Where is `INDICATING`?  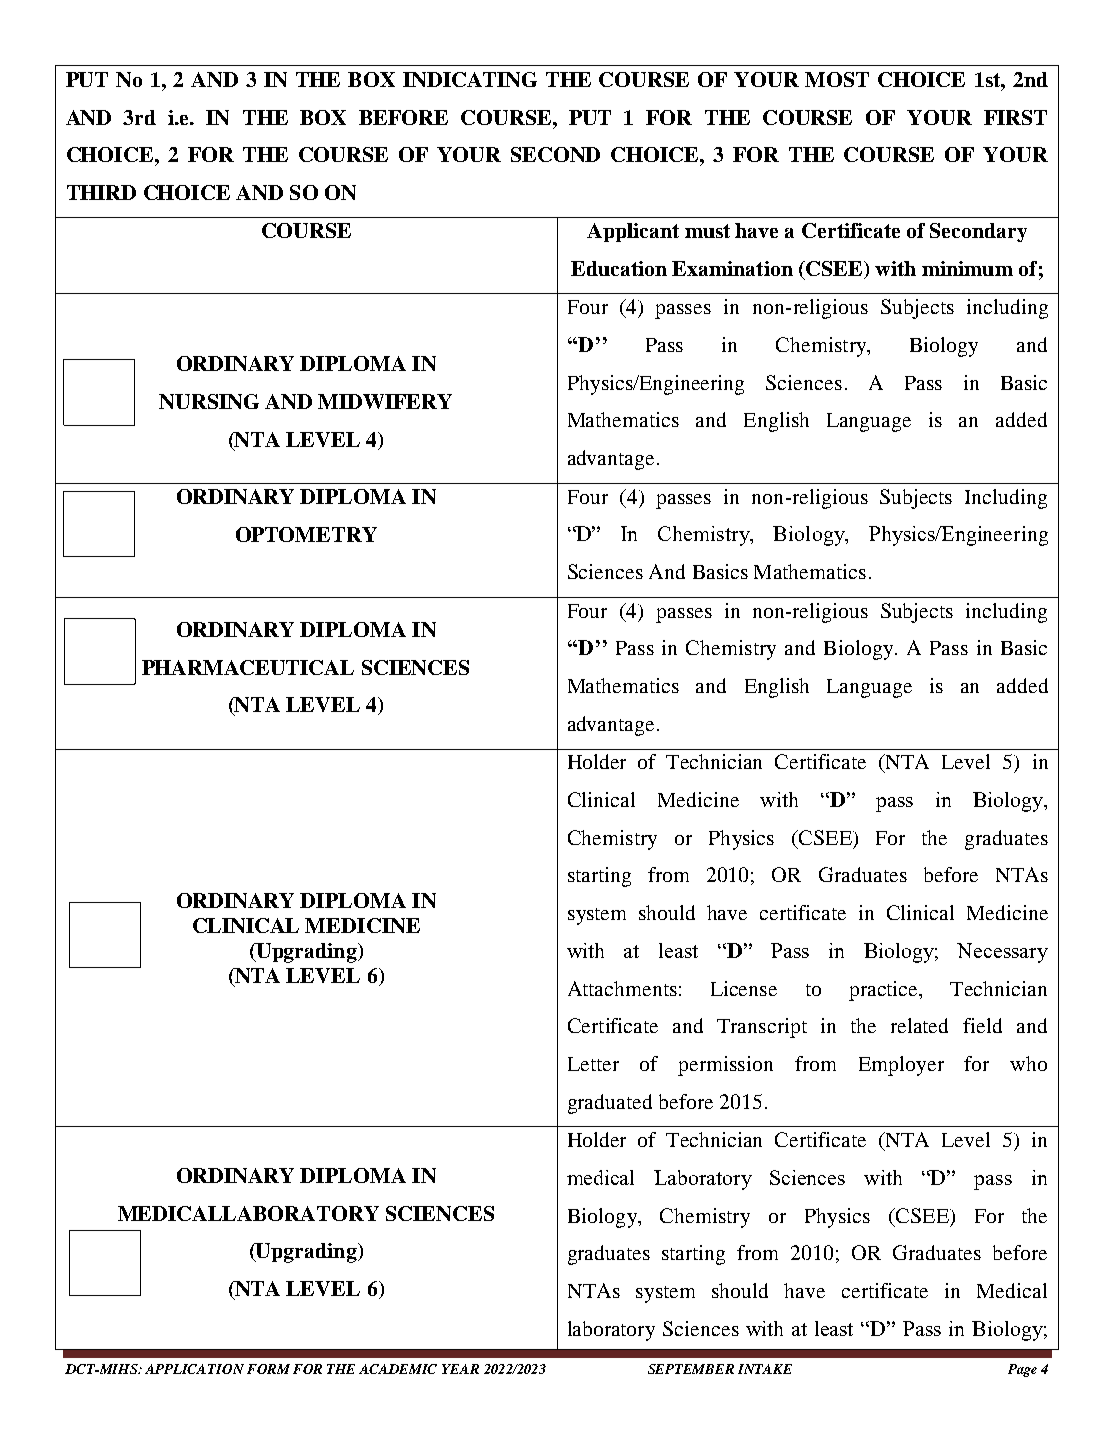
INDICATING is located at coordinates (470, 79).
